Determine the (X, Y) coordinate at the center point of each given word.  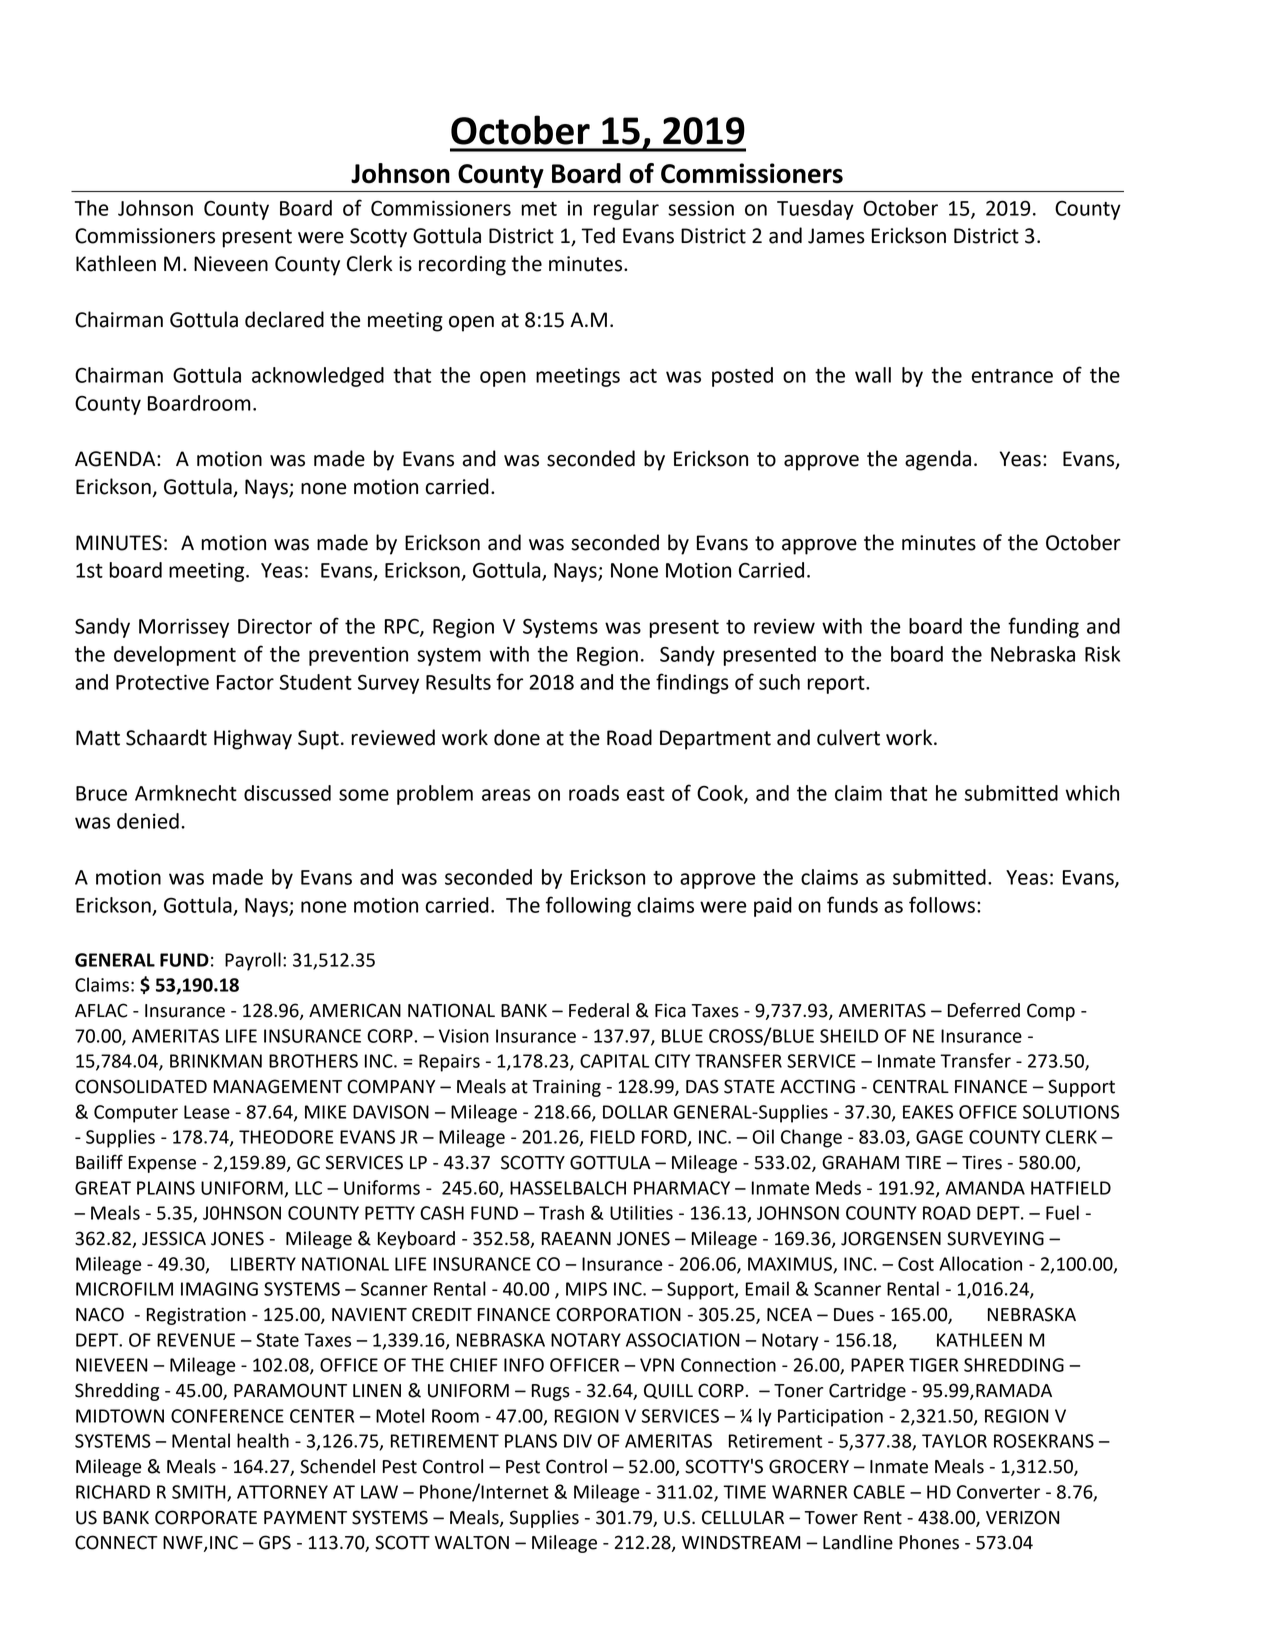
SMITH (200, 1493)
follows (942, 904)
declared (284, 319)
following (588, 906)
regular (626, 210)
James (836, 236)
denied (148, 821)
